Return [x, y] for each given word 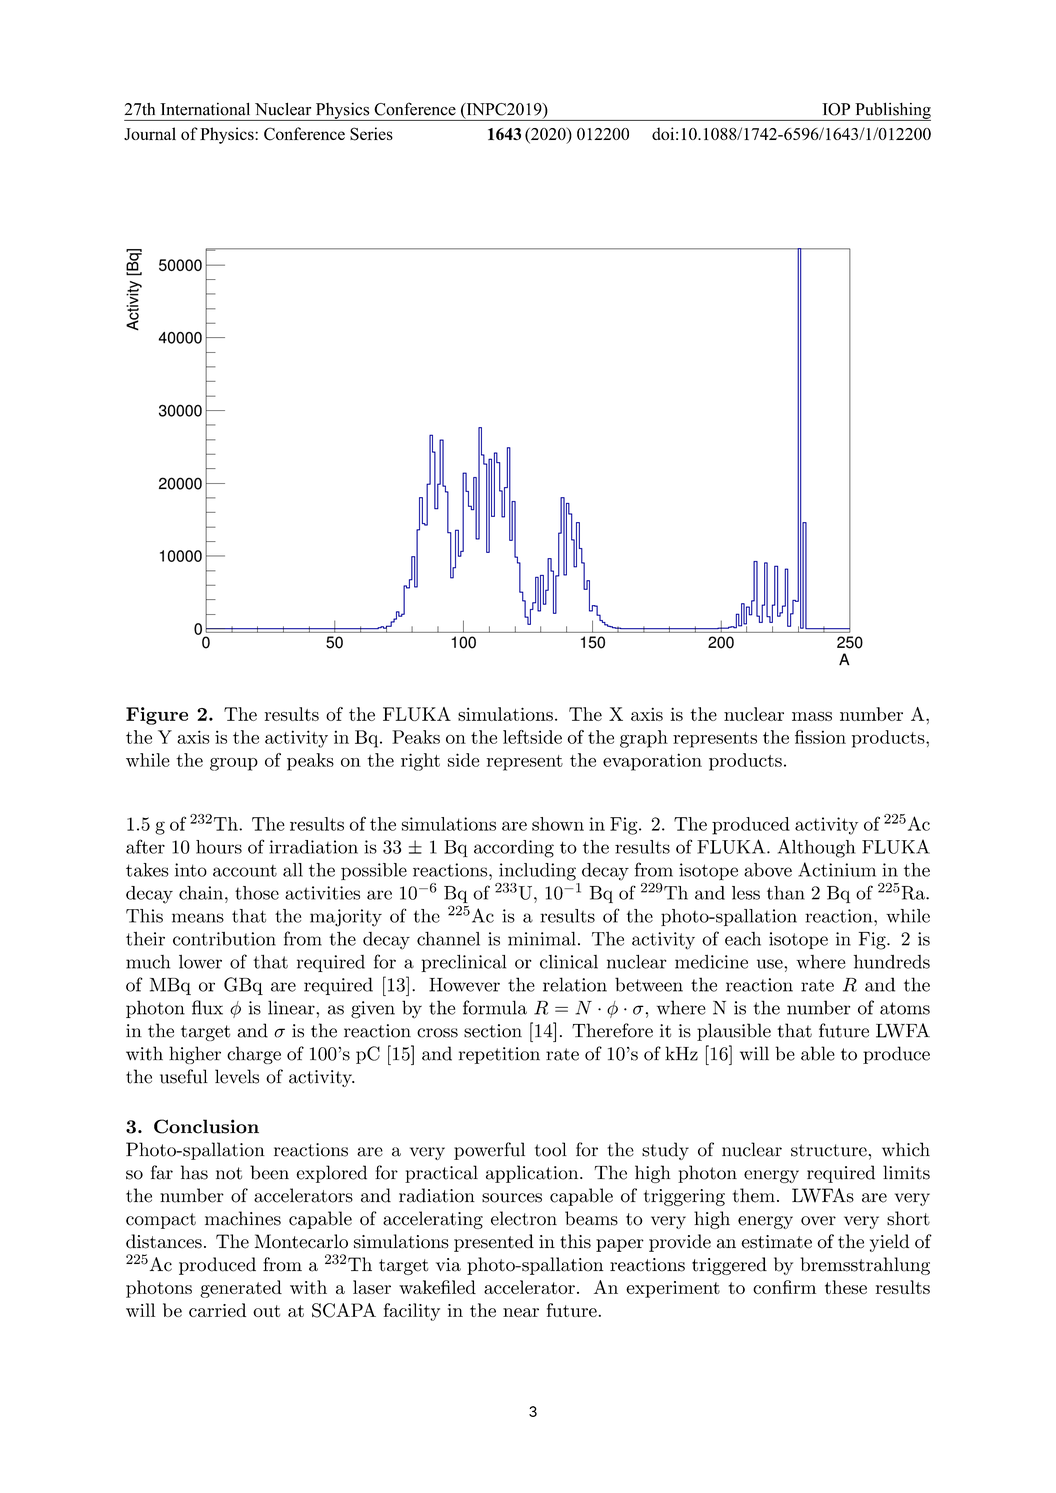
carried [217, 1310]
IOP [836, 109]
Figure [157, 716]
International [205, 109]
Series [371, 134]
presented [494, 1243]
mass [812, 716]
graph [644, 739]
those [257, 893]
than [786, 893]
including [537, 872]
